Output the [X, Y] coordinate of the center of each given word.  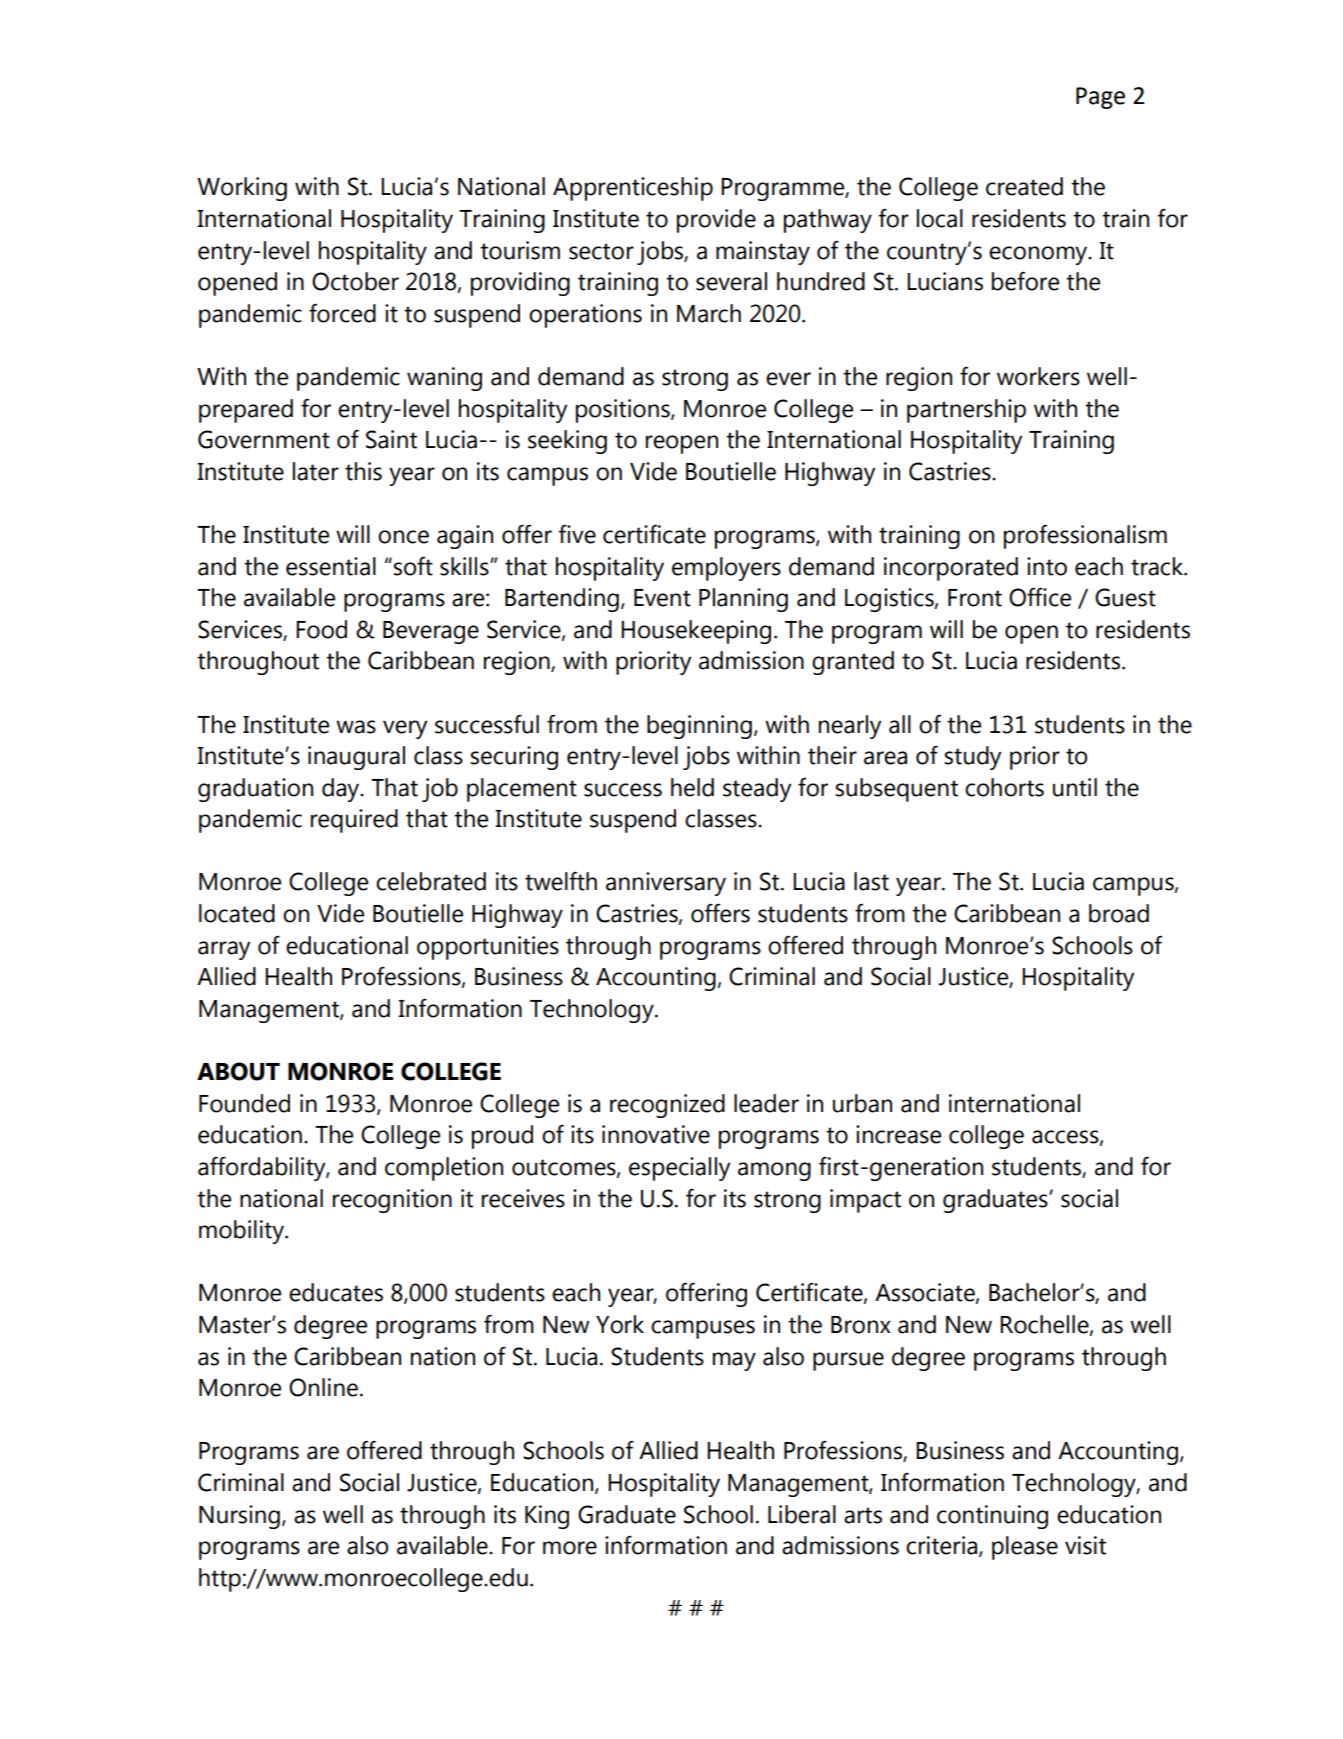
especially [679, 1169]
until [1075, 787]
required [354, 821]
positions [624, 411]
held [692, 787]
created [1024, 186]
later [316, 471]
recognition [392, 1201]
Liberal [802, 1514]
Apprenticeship [633, 189]
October [355, 281]
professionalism [1085, 537]
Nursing [239, 1517]
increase [898, 1134]
